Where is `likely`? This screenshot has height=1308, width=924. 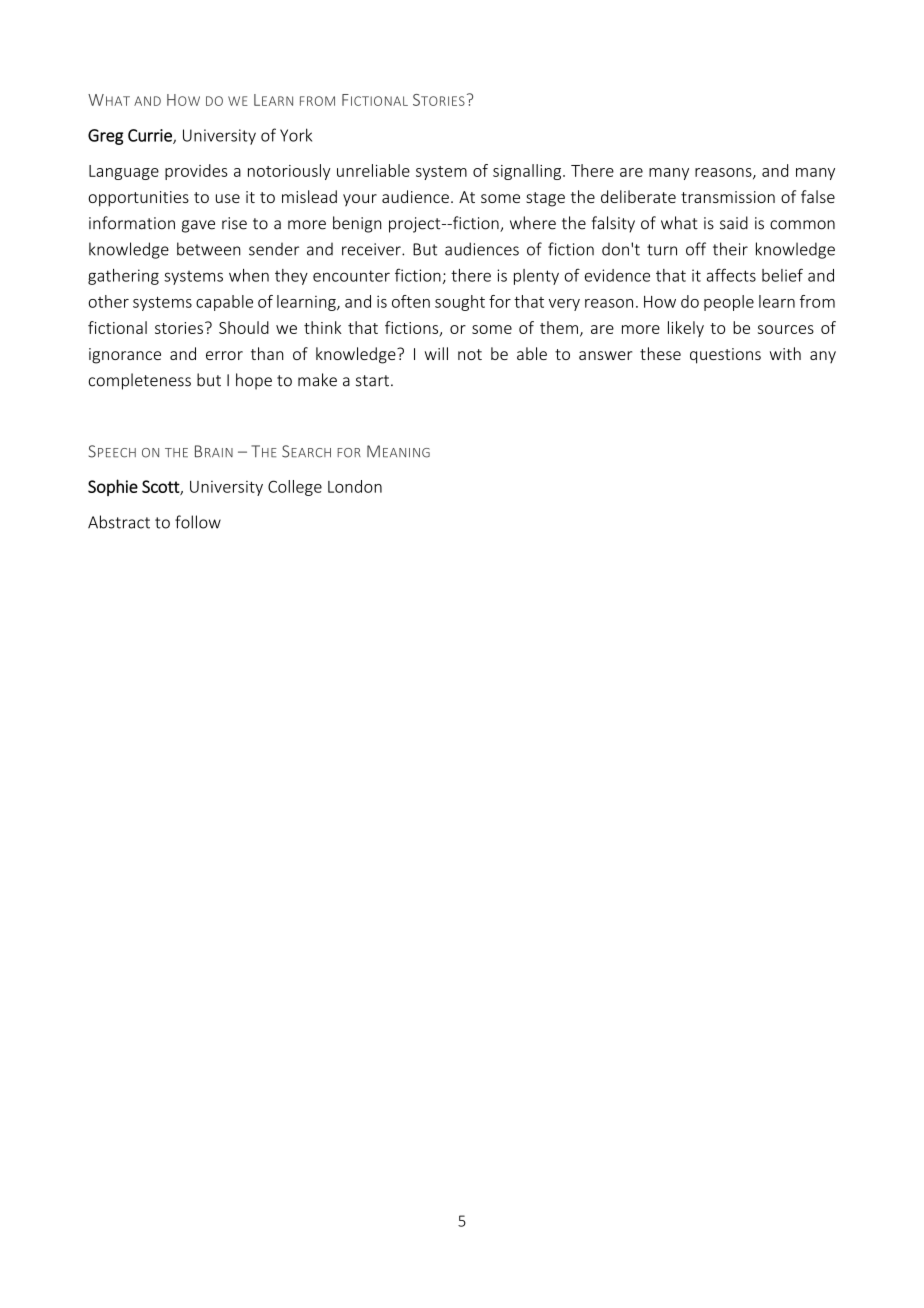 likely is located at coordinates (686, 329).
